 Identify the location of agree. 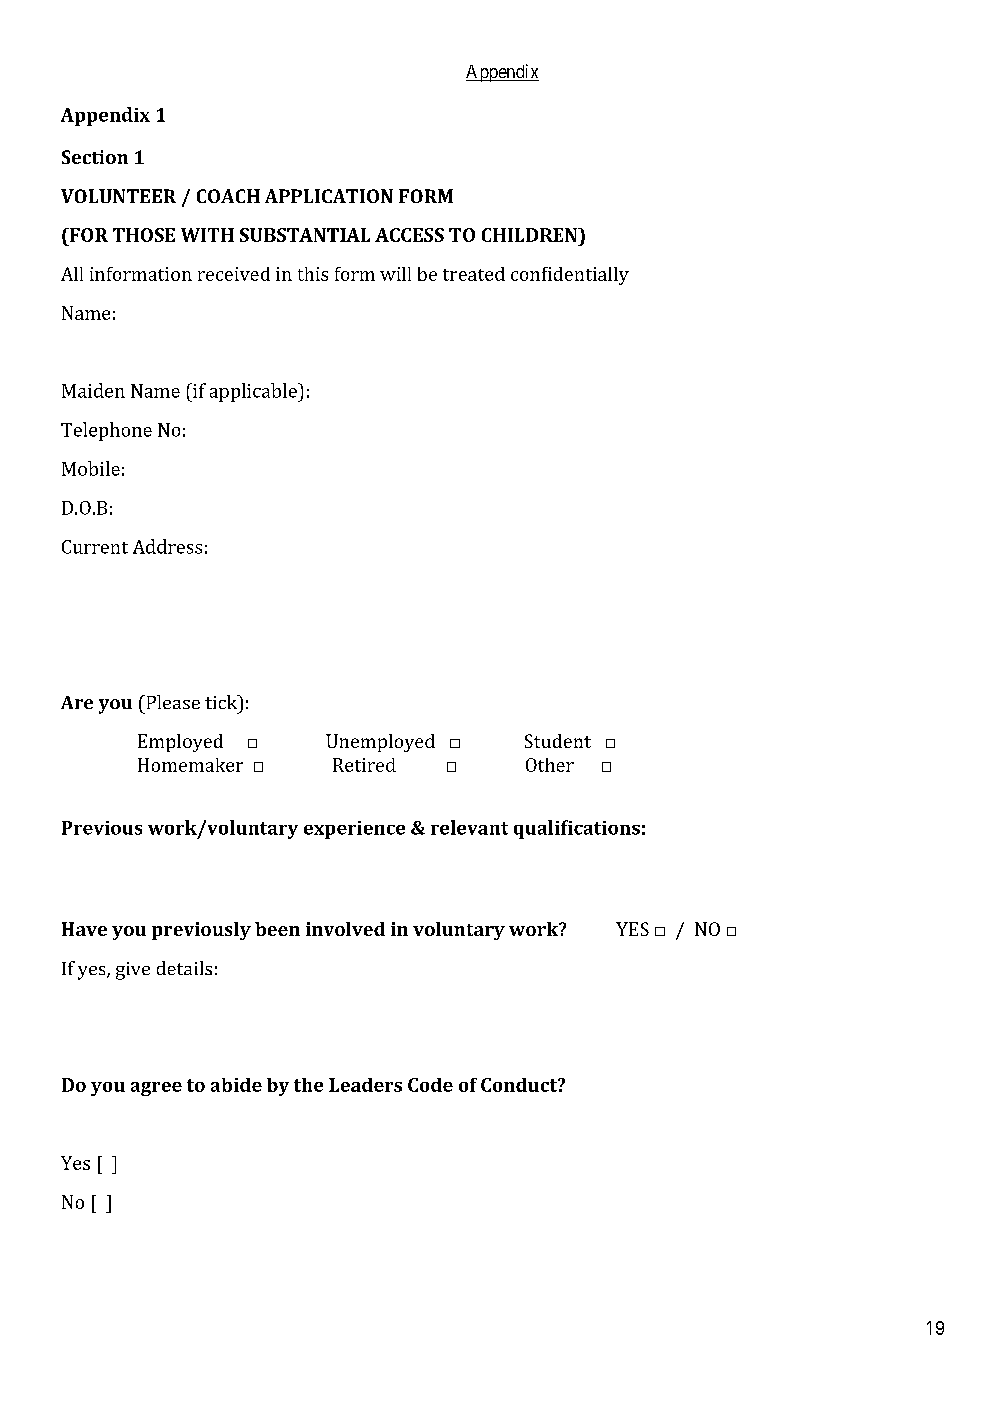
(156, 1089).
